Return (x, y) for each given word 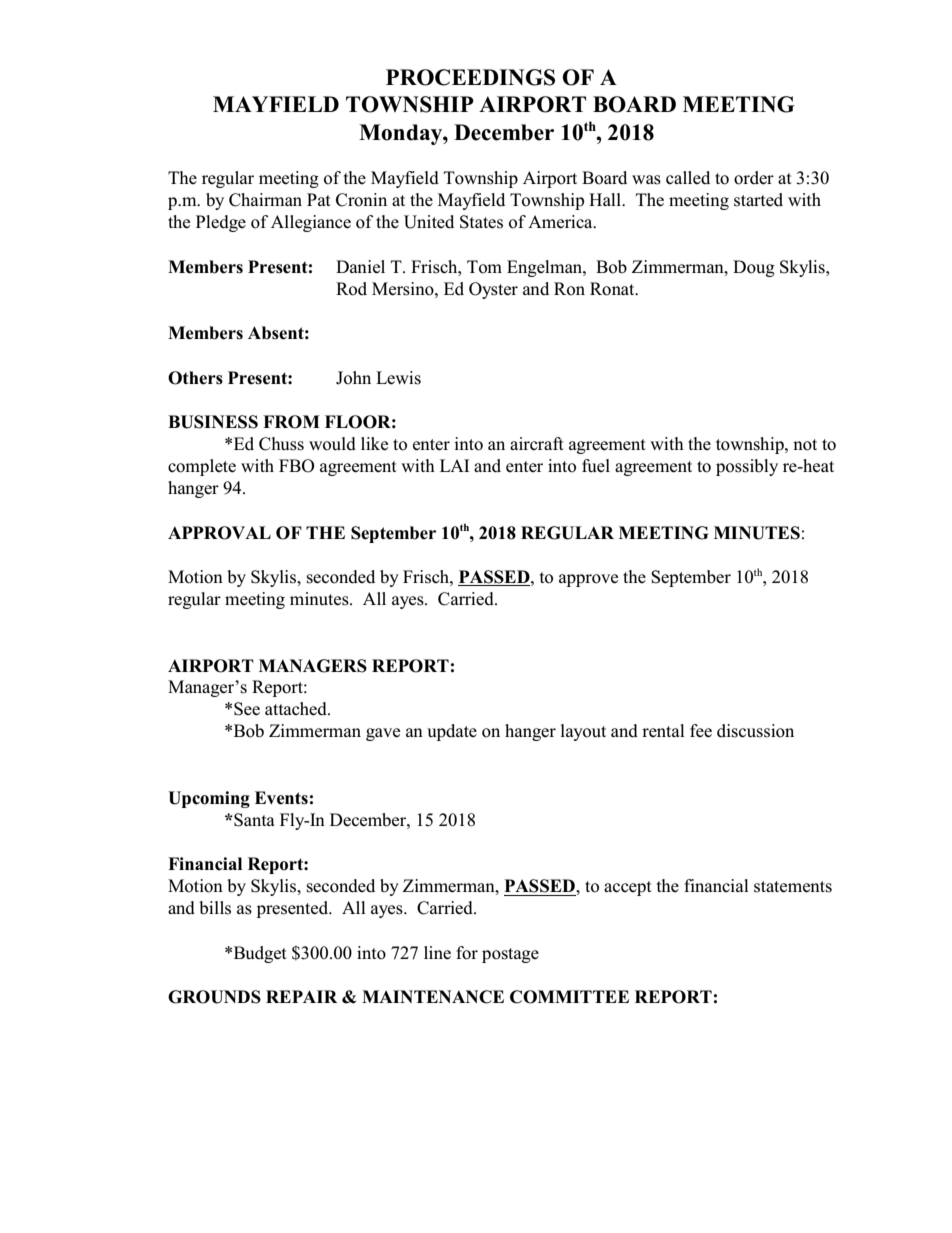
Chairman (265, 200)
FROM (291, 422)
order (754, 178)
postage (510, 955)
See (247, 709)
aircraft (537, 443)
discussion (755, 731)
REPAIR (301, 996)
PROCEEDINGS (470, 77)
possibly (747, 467)
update (452, 732)
